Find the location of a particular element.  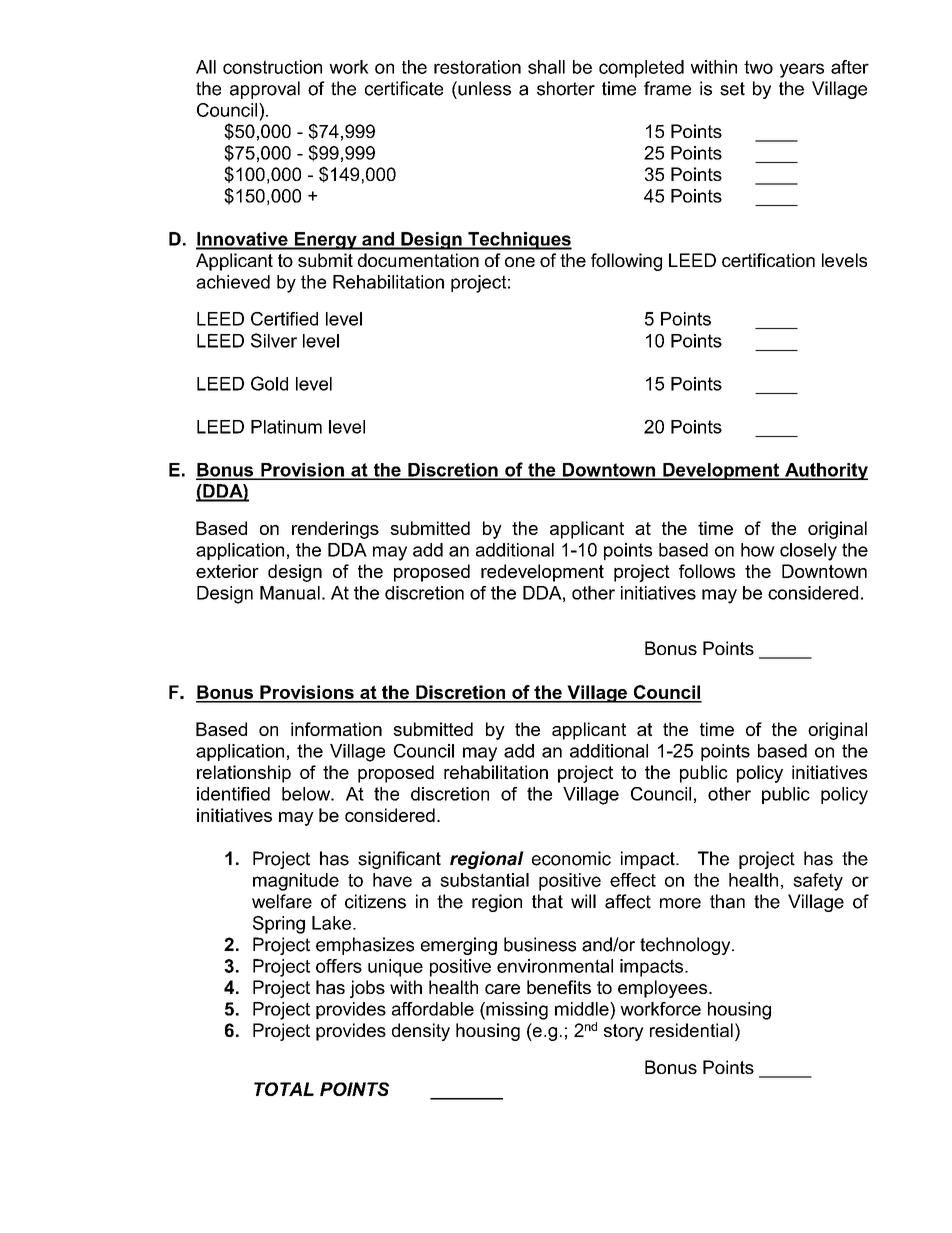

shorter is located at coordinates (566, 88).
